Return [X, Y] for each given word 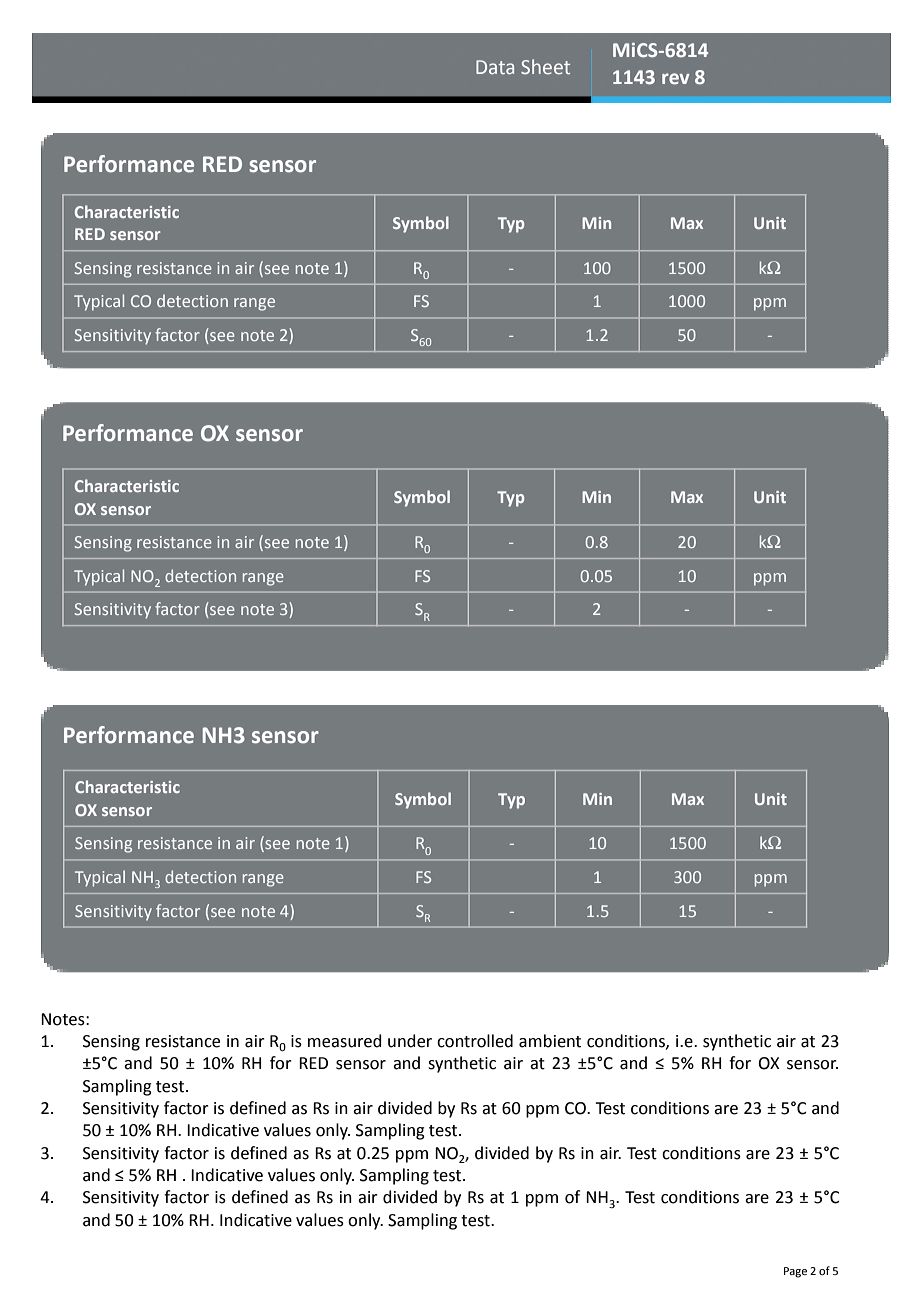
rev [676, 78]
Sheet [545, 66]
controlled [475, 1041]
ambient [550, 1041]
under [410, 1041]
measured [345, 1041]
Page [795, 1272]
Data [495, 67]
